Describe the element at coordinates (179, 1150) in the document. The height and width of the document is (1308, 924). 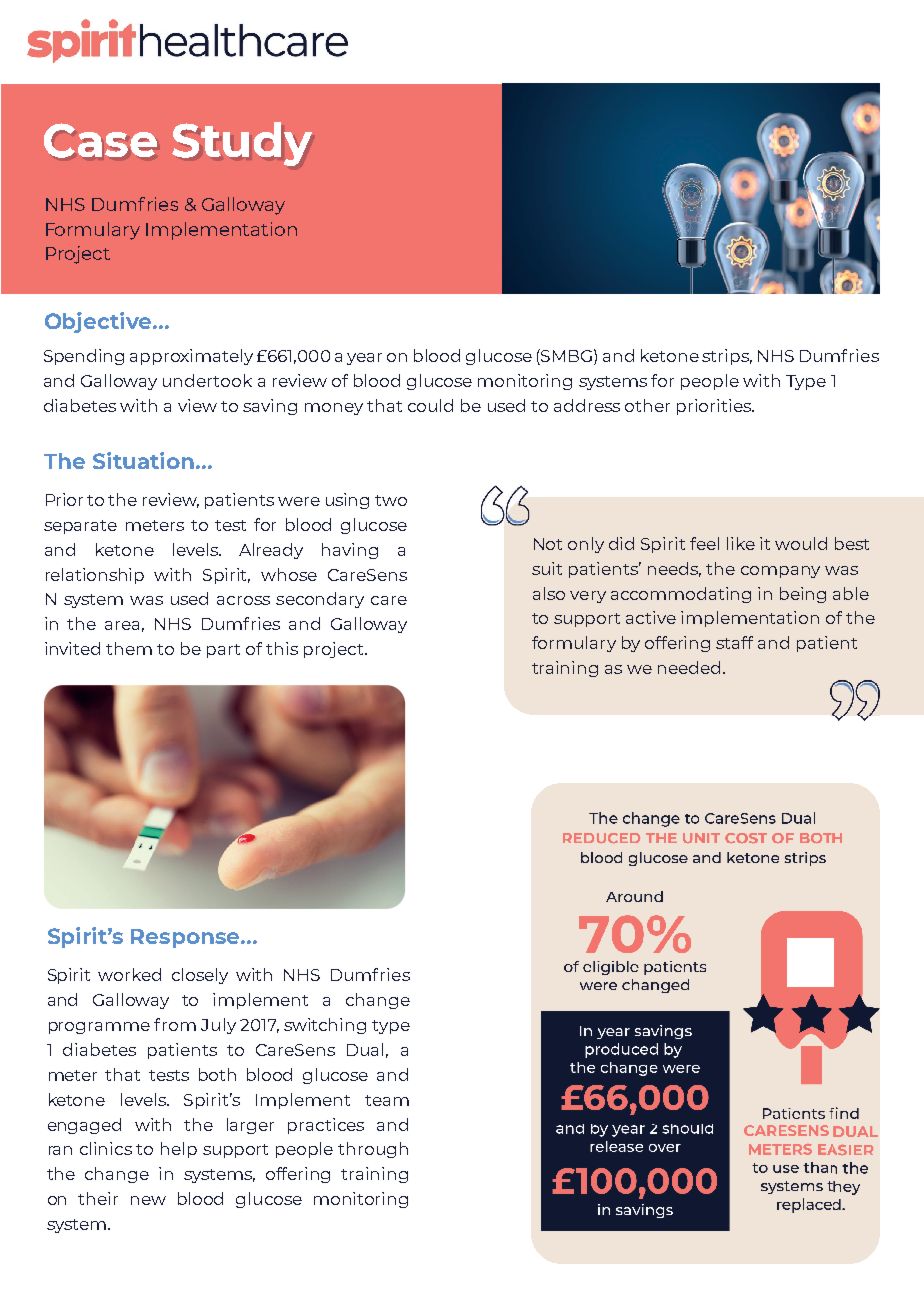
I see `help` at that location.
